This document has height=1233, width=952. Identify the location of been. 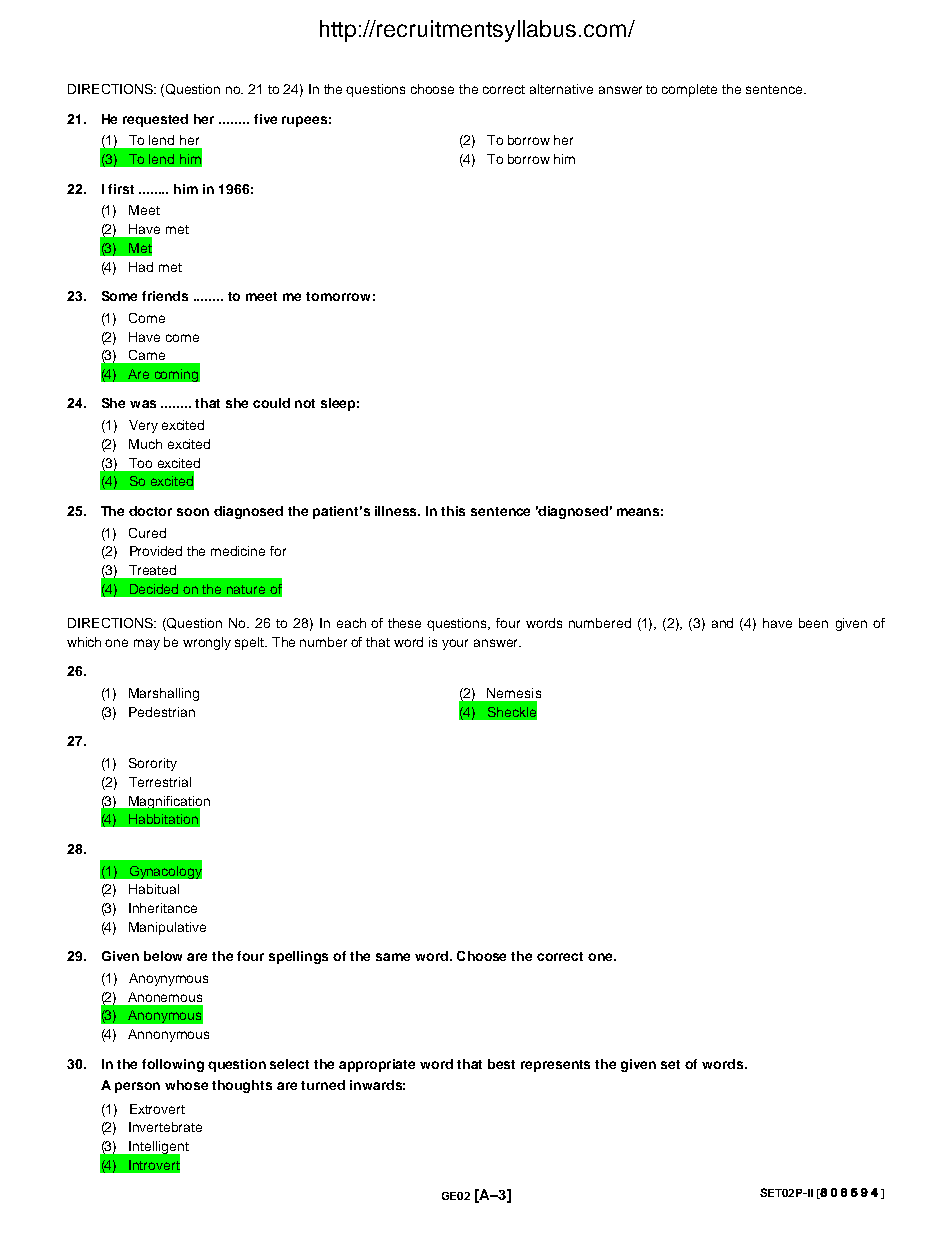
(813, 623).
